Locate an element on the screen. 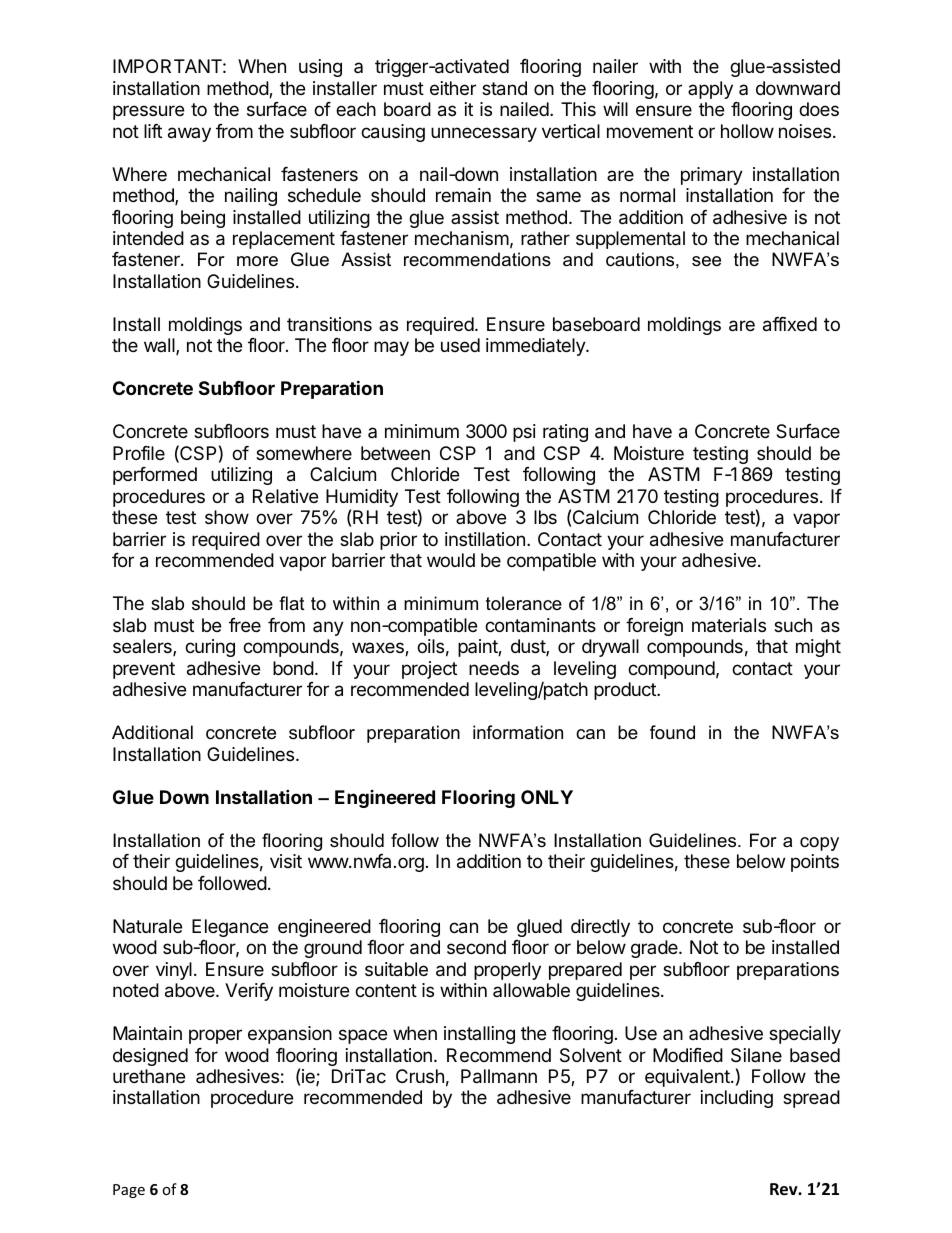  curing is located at coordinates (210, 648).
